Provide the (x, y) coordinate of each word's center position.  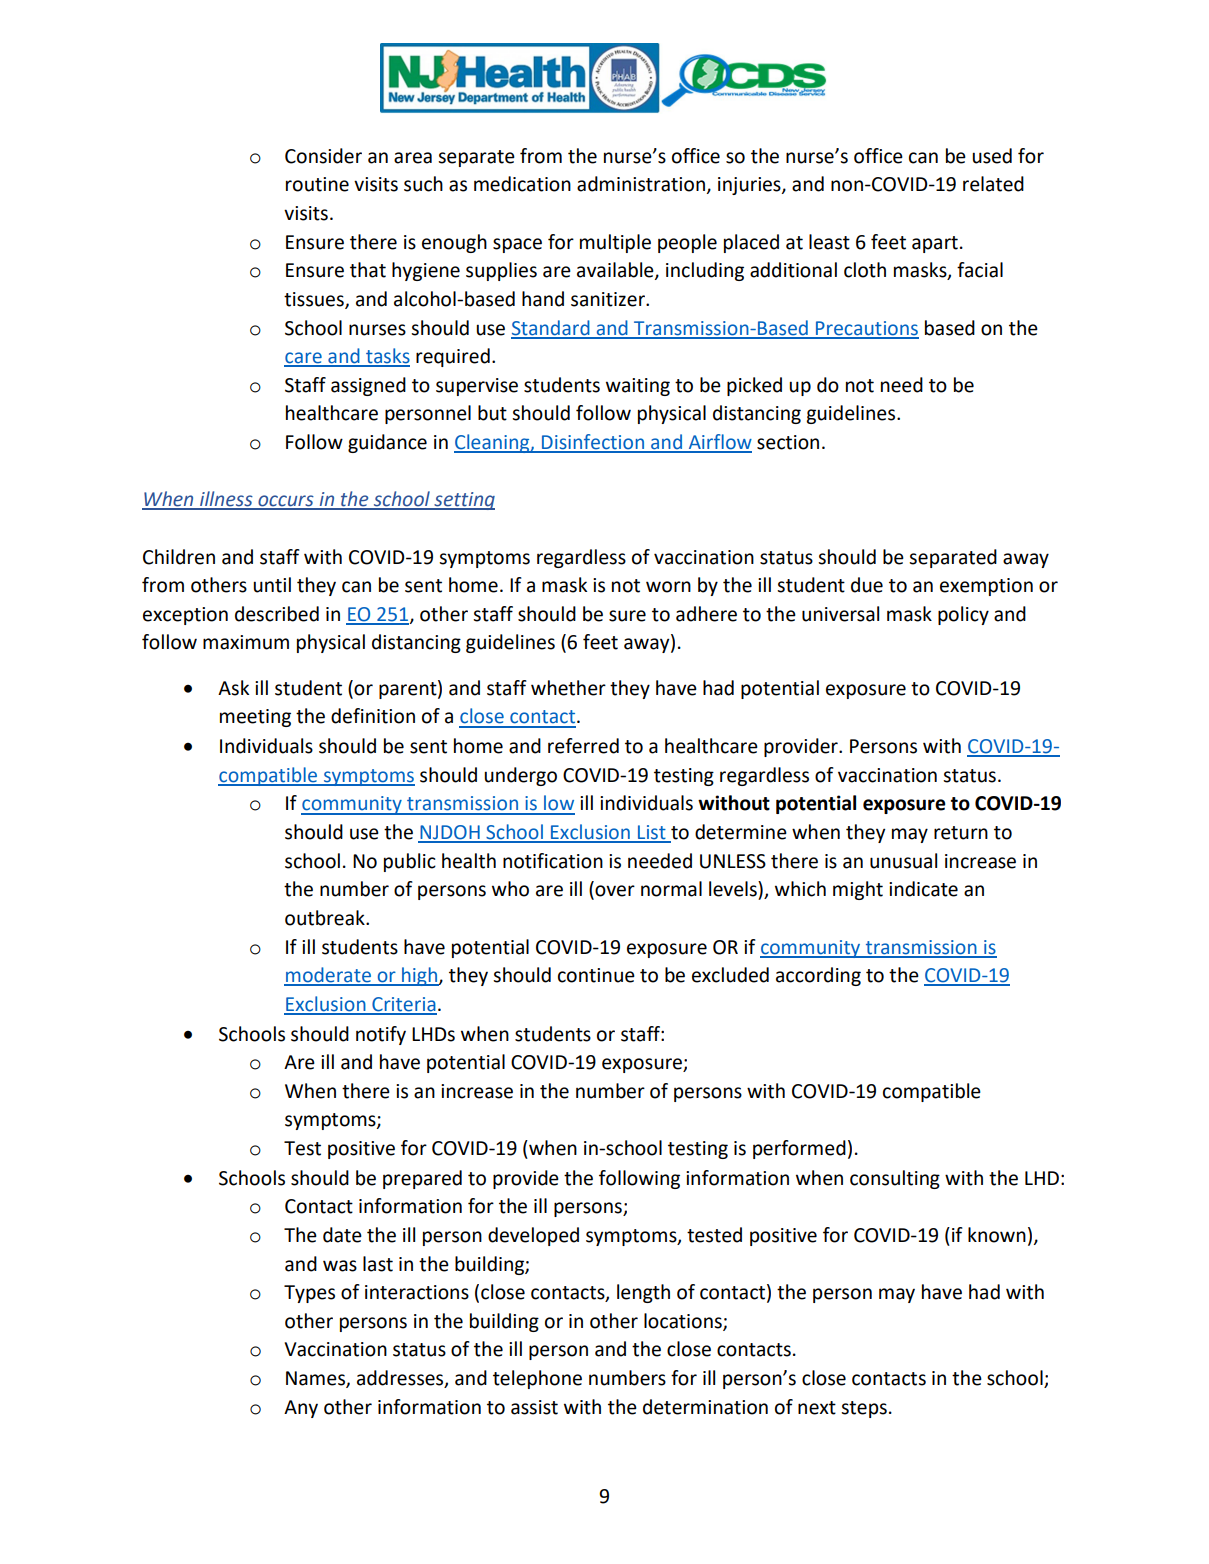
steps (864, 1409)
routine (317, 184)
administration (641, 184)
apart (935, 244)
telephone (537, 1379)
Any (301, 1409)
